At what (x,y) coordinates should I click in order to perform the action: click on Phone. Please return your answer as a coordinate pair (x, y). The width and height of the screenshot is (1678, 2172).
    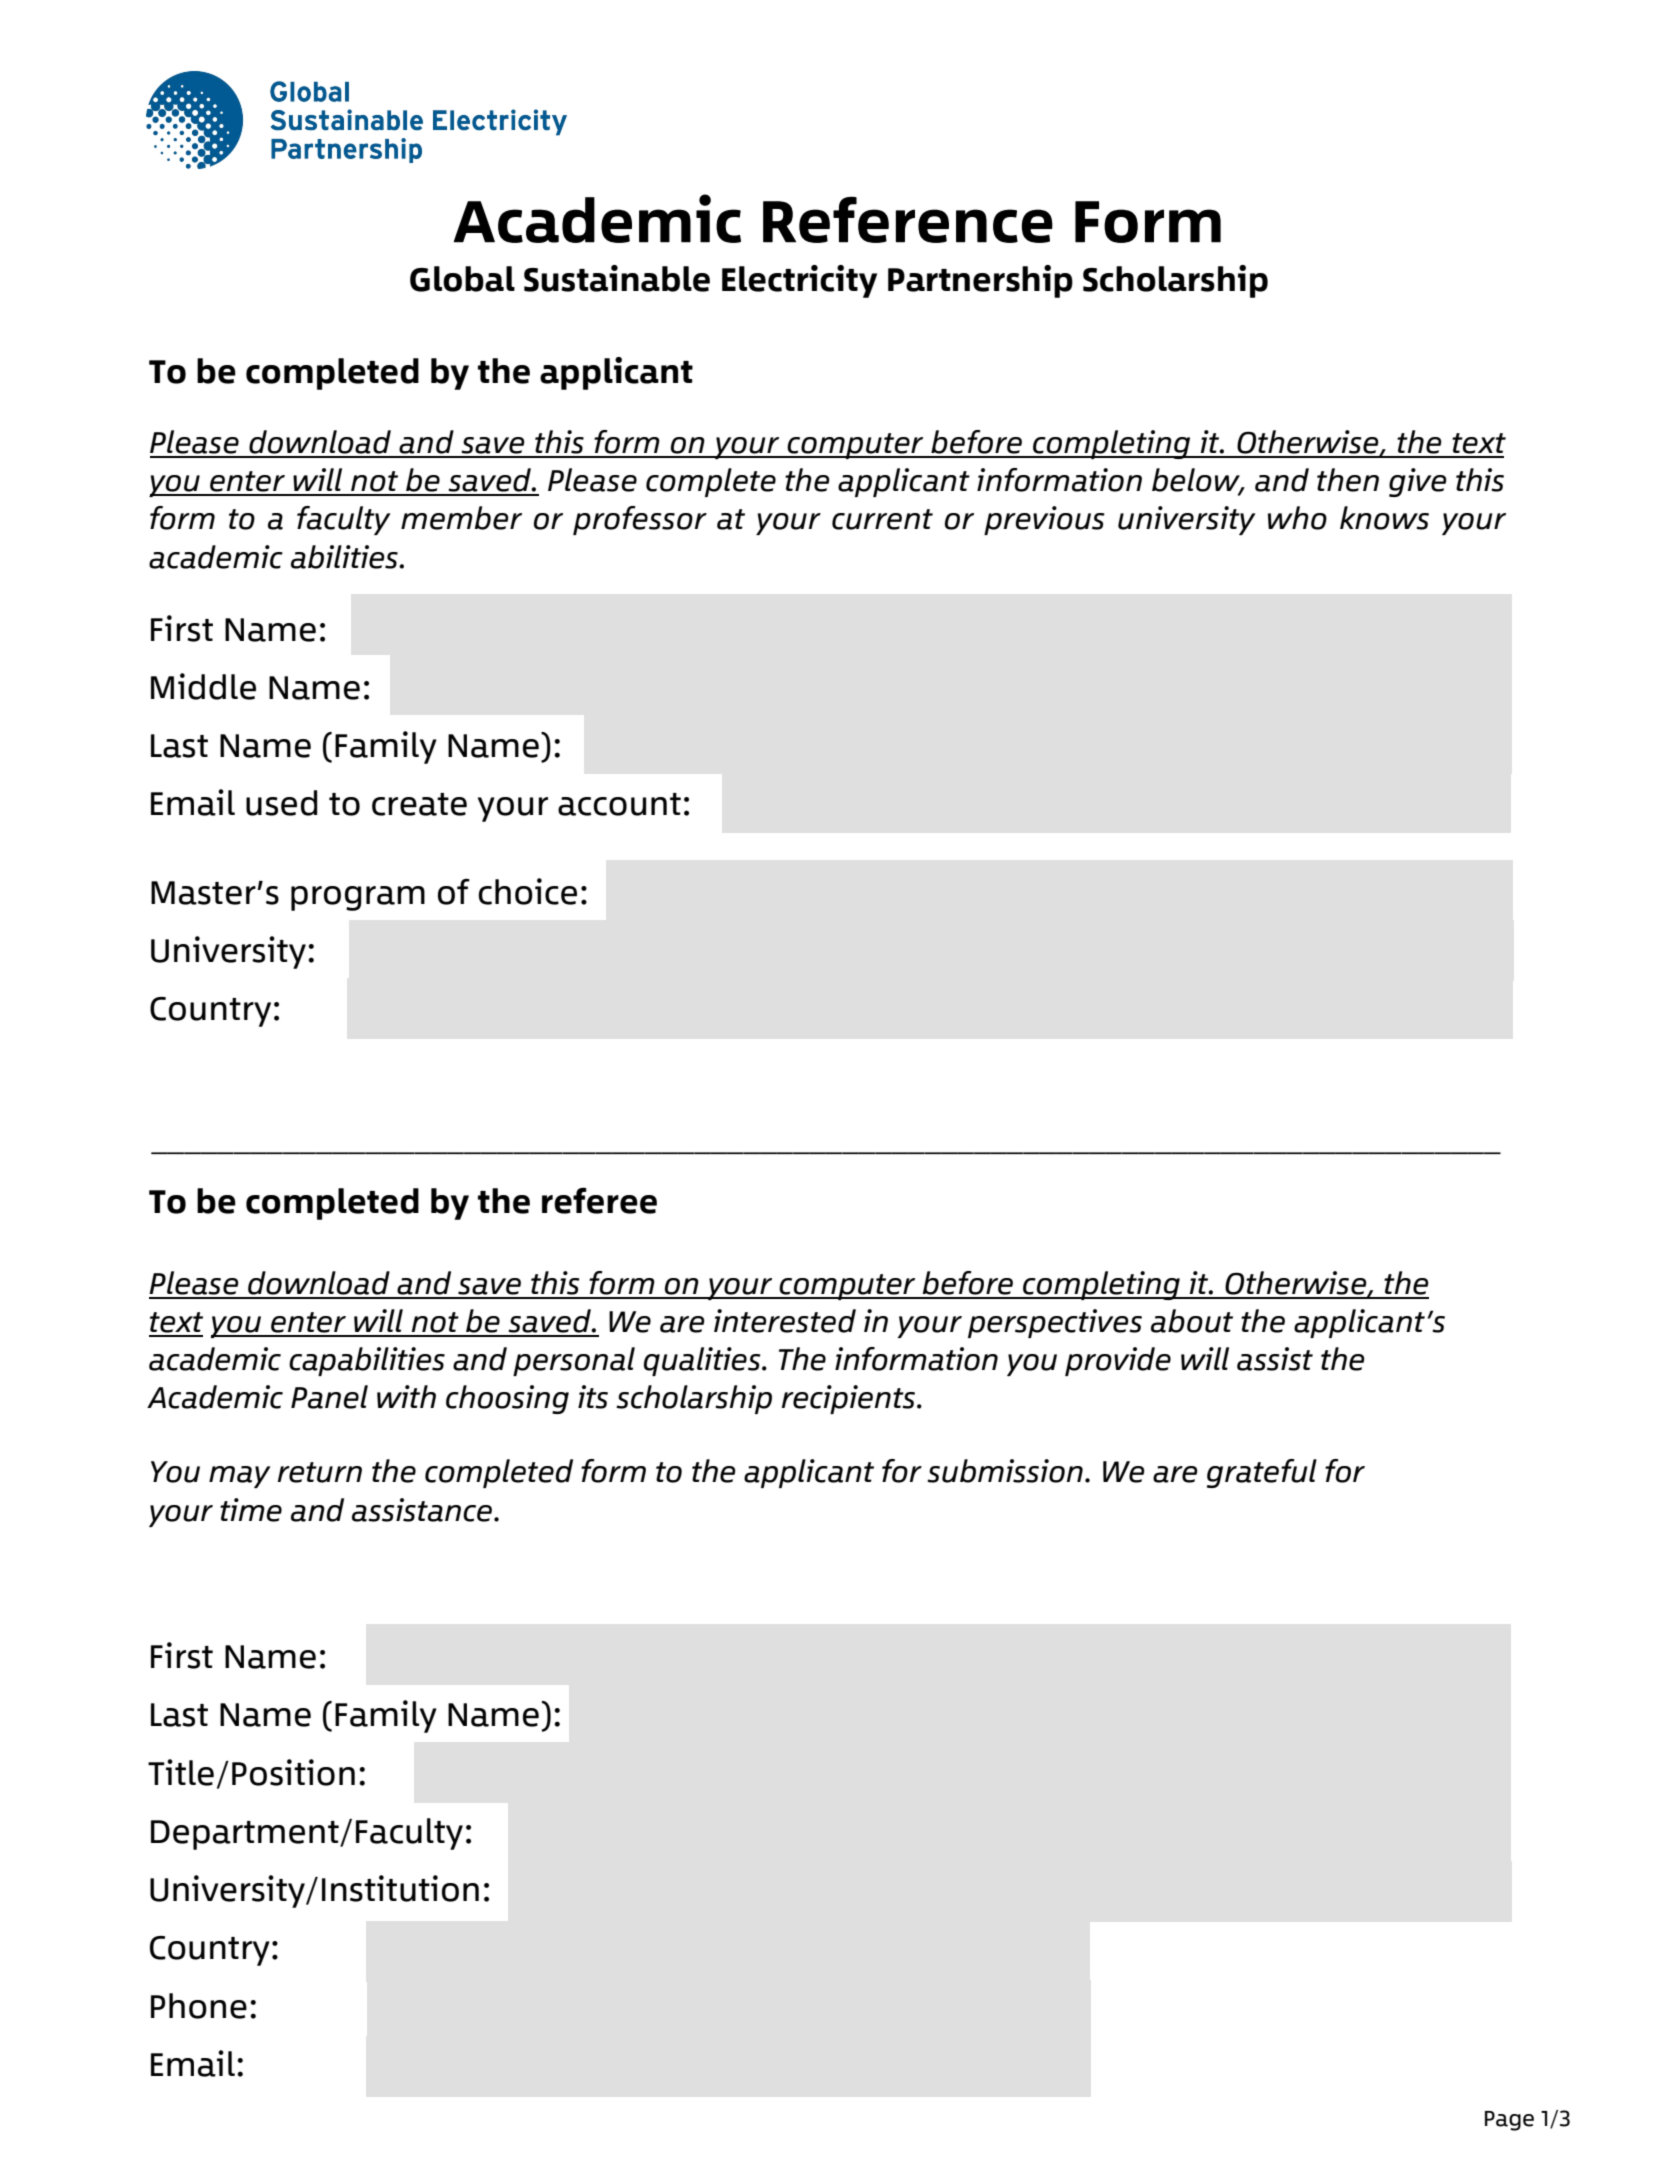
    Looking at the image, I should click on (199, 2006).
